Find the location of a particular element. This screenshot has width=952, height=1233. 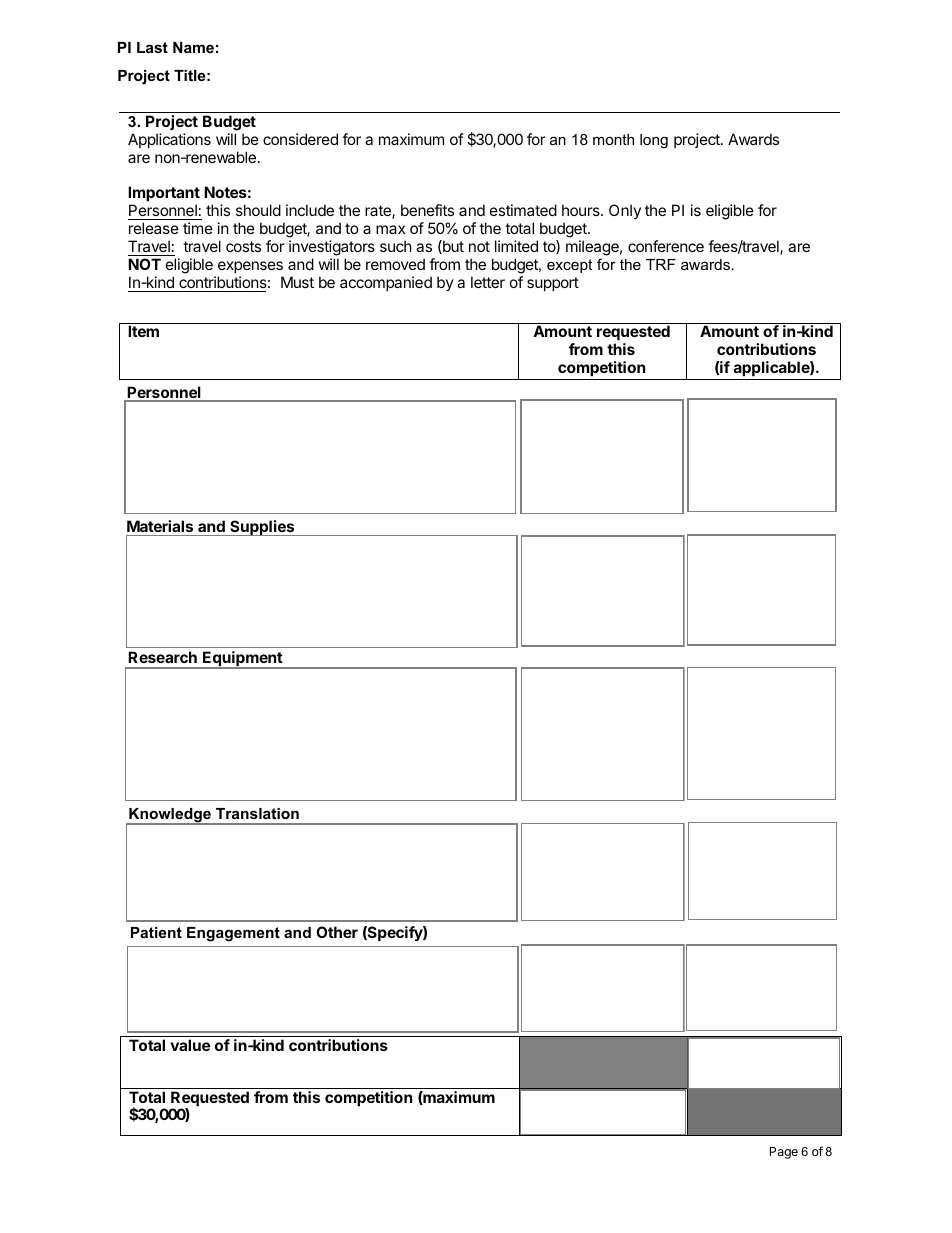

Last is located at coordinates (152, 47).
